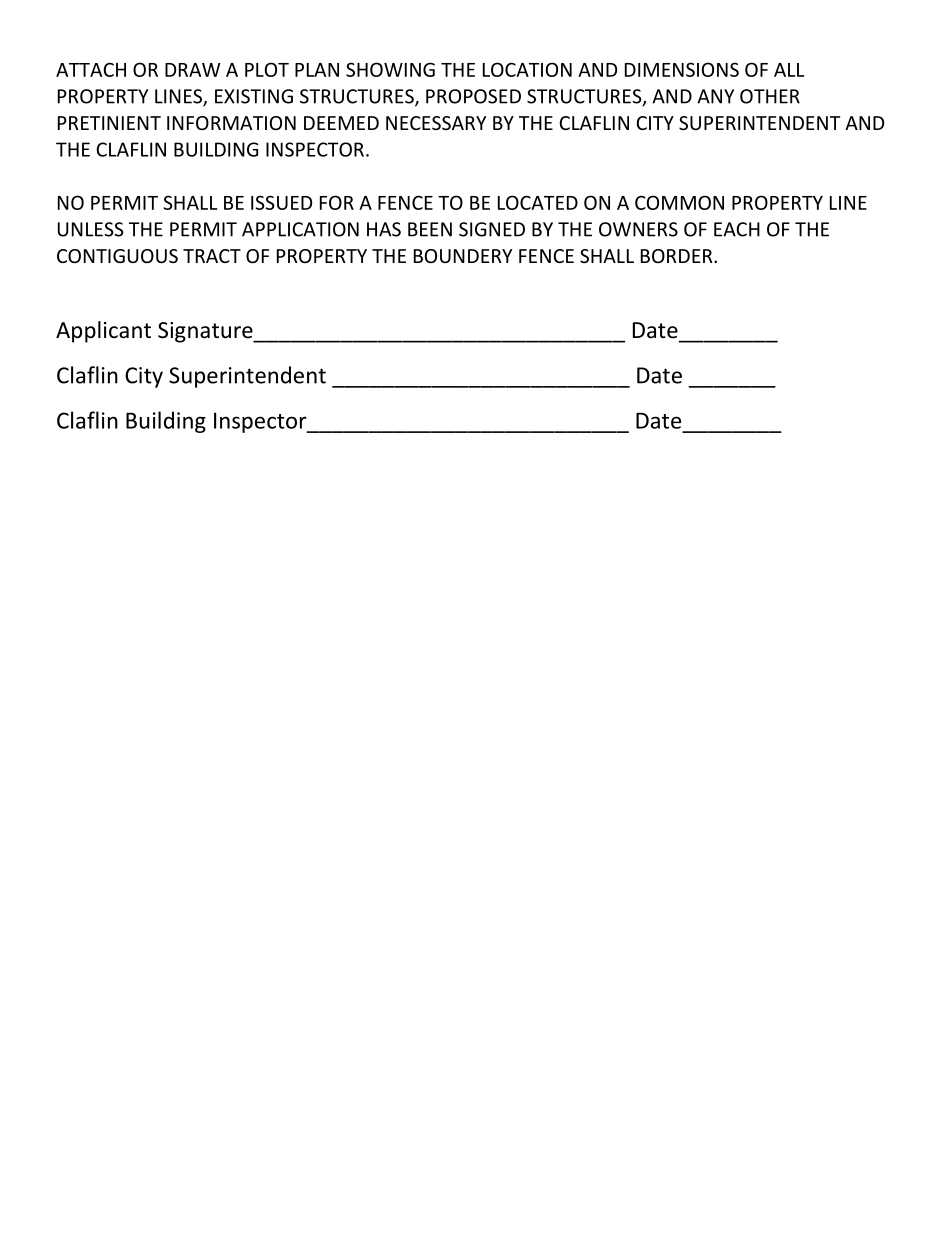  I want to click on TRACT, so click(212, 256).
